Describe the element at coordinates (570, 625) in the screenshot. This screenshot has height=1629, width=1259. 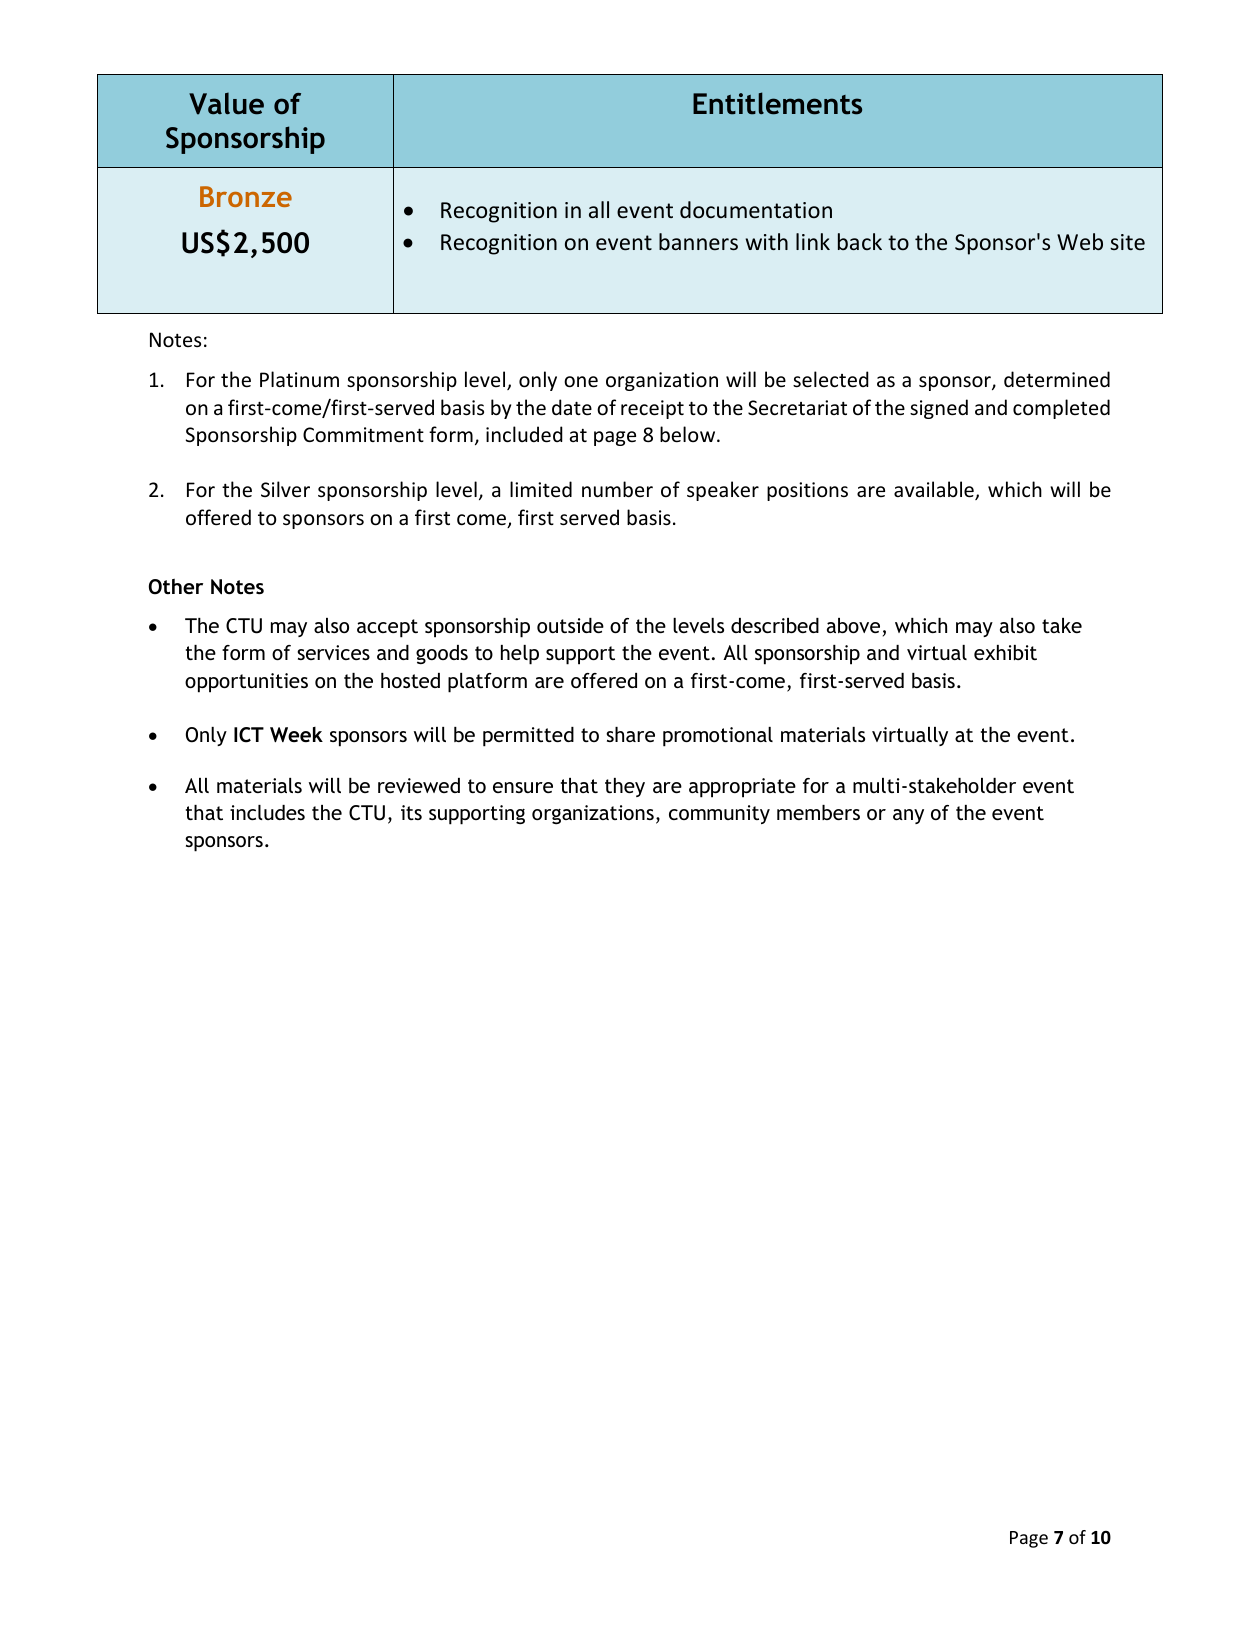
I see `outside` at that location.
